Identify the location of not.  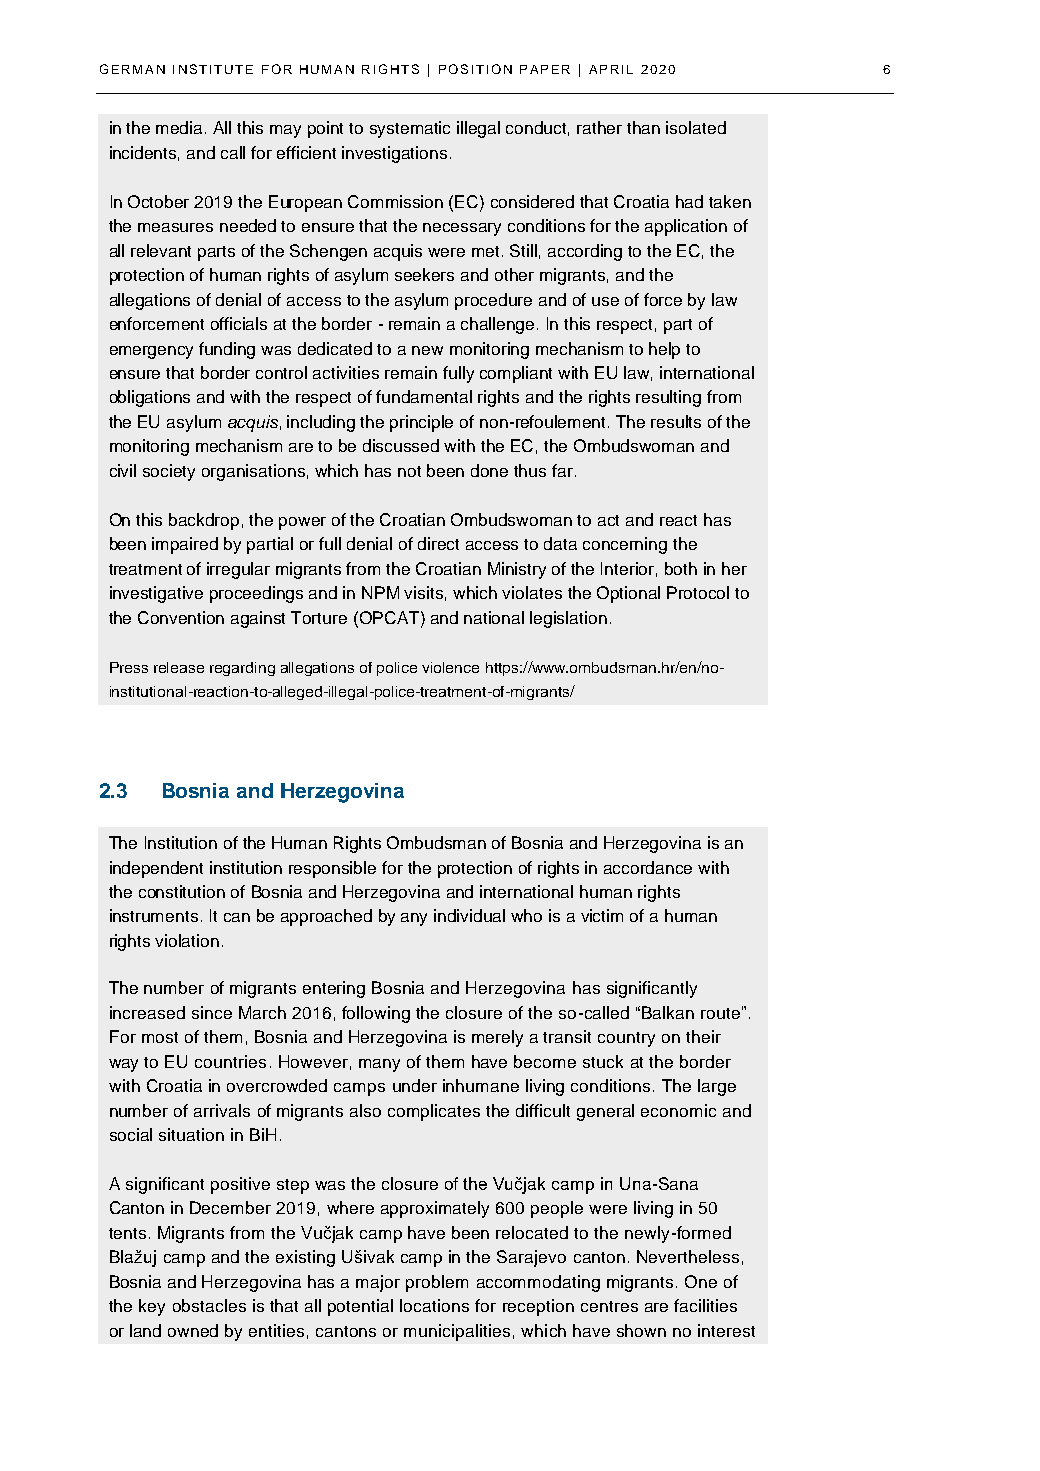
(409, 471).
